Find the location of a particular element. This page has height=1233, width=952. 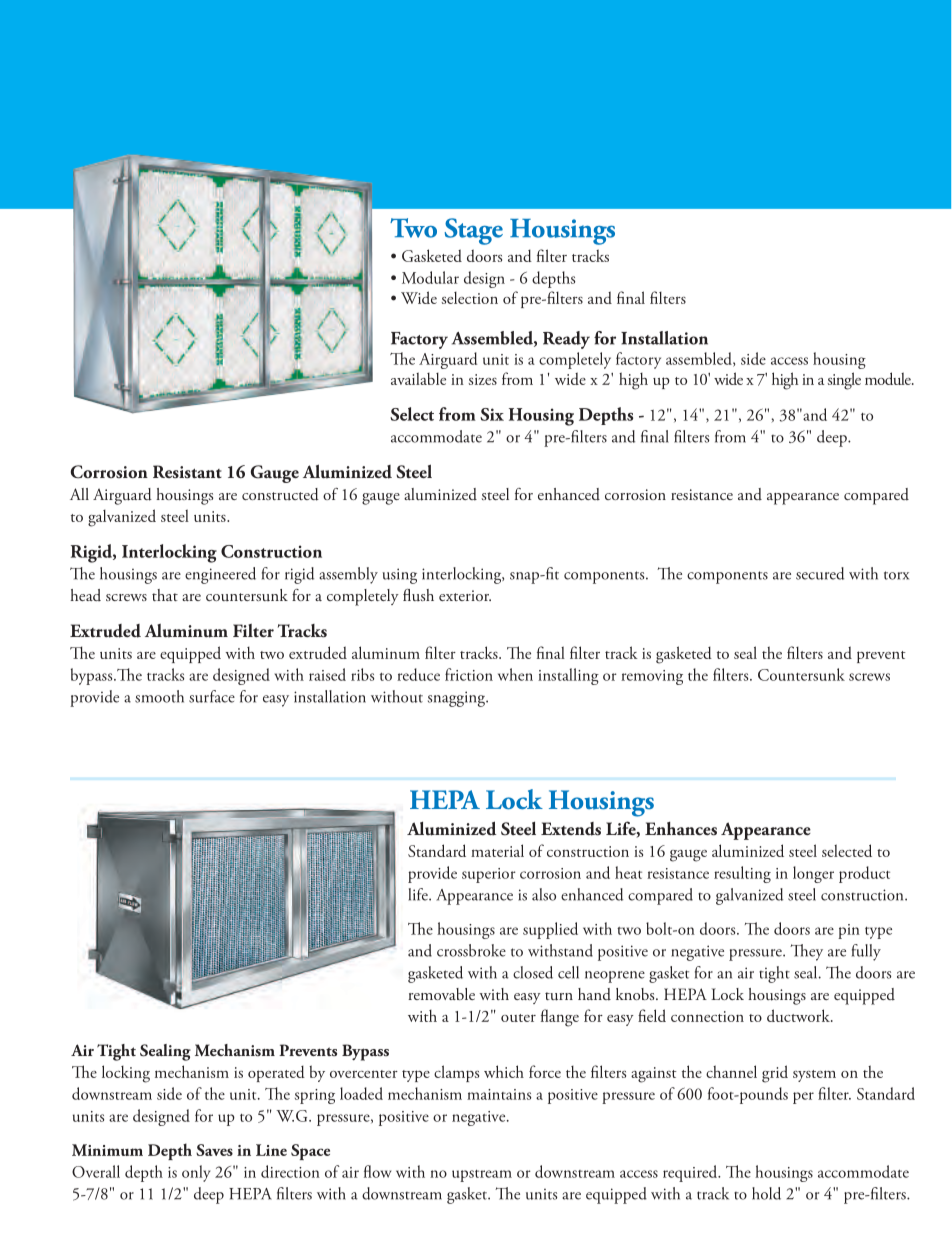

hold is located at coordinates (766, 1193).
